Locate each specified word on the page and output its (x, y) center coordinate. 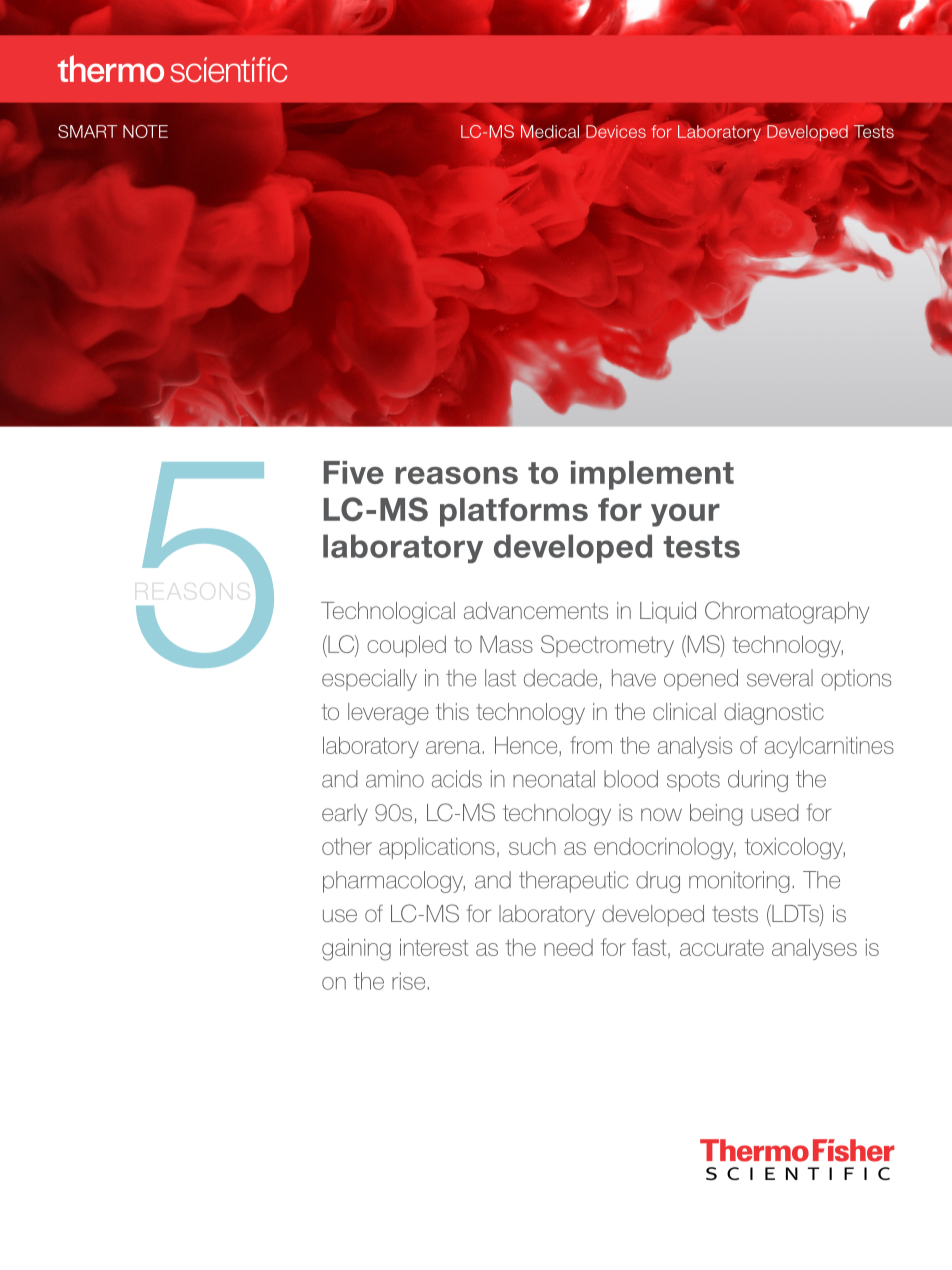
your (685, 515)
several (780, 678)
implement (652, 475)
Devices (616, 130)
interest (434, 947)
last (500, 678)
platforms (514, 512)
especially (369, 680)
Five (354, 472)
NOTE (145, 131)
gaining (356, 949)
